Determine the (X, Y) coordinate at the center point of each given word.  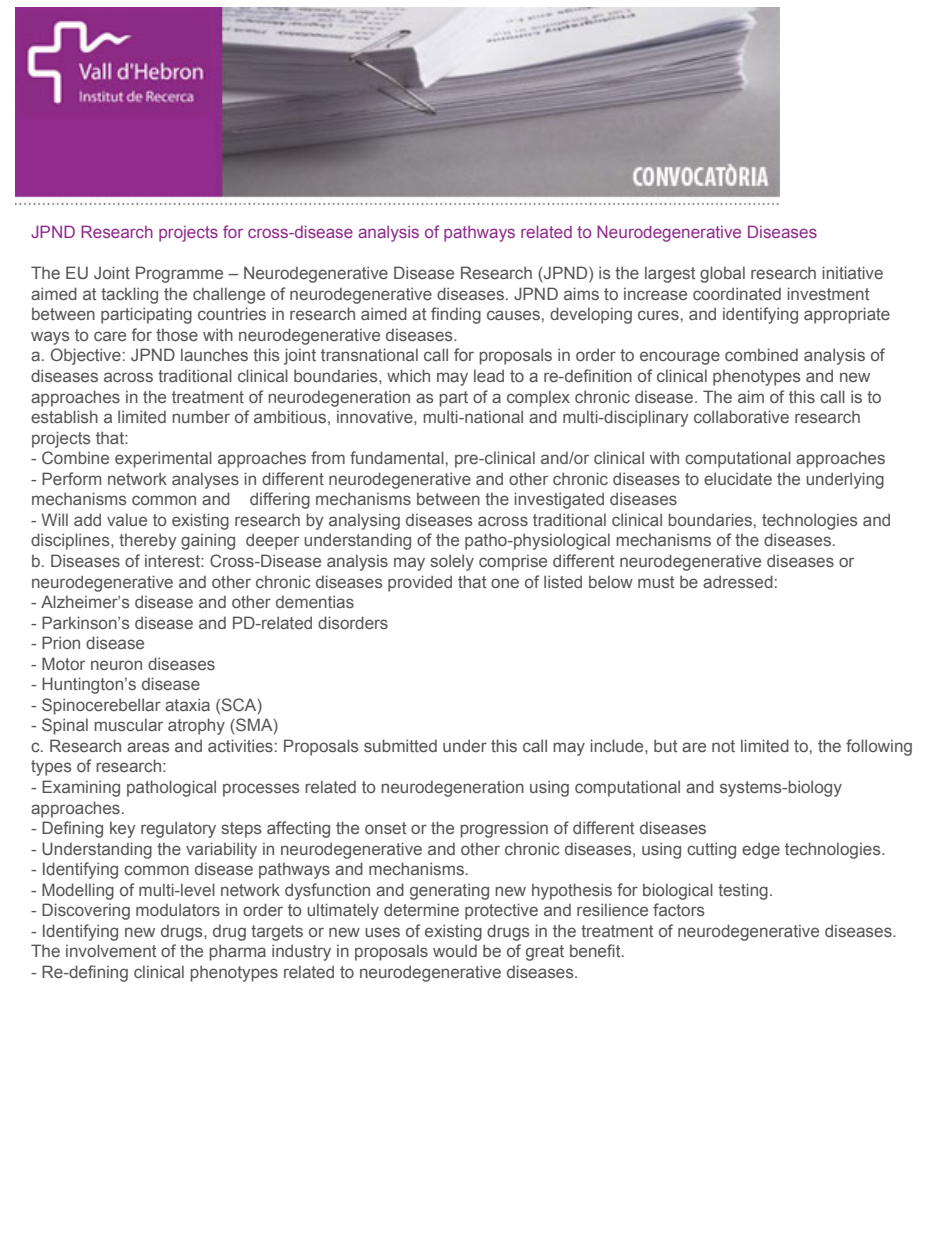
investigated (559, 500)
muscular (128, 724)
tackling (129, 295)
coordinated (737, 293)
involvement (111, 950)
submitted (400, 745)
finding (456, 315)
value (127, 519)
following (879, 747)
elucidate (738, 478)
